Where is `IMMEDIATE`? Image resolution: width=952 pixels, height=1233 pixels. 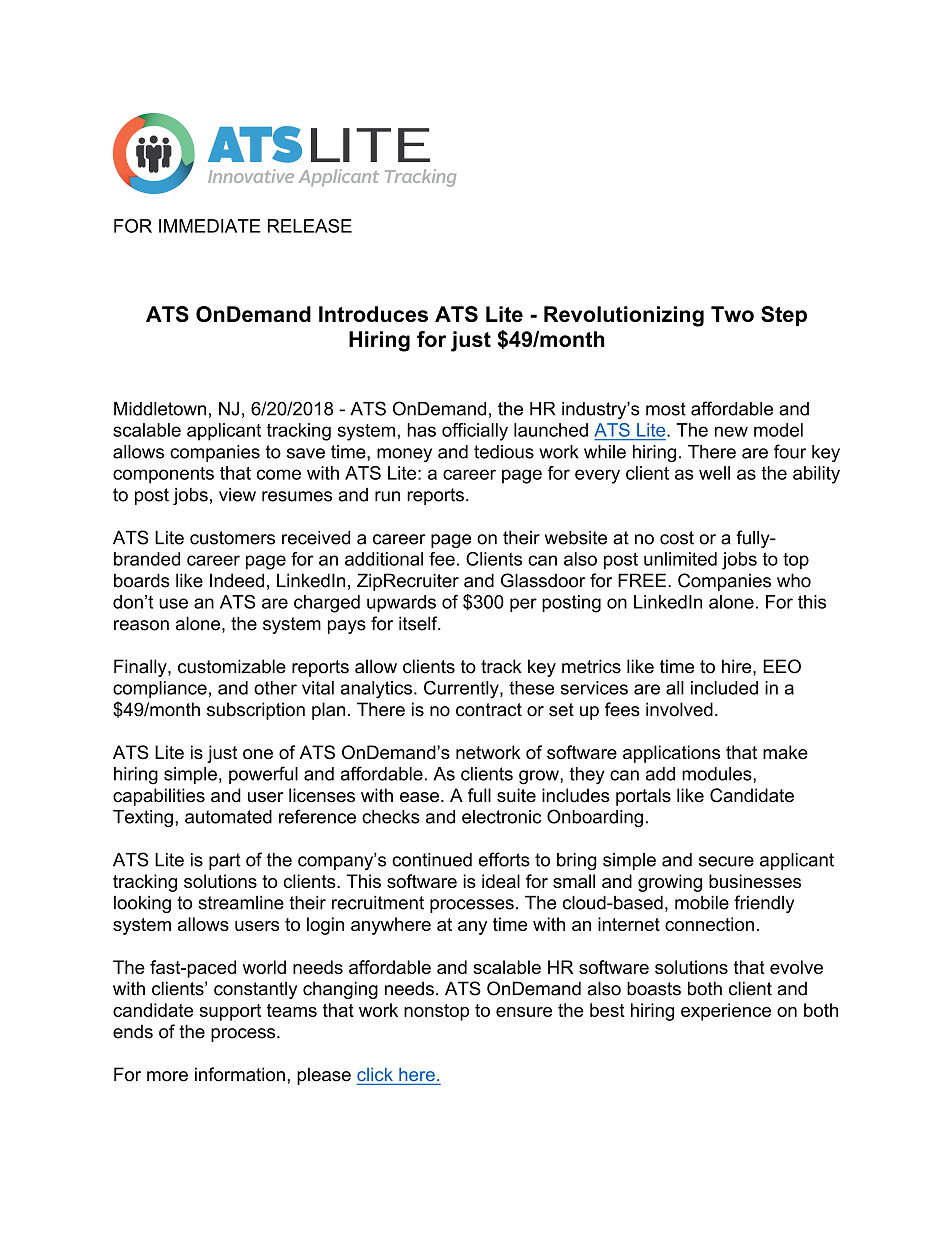 IMMEDIATE is located at coordinates (210, 226).
